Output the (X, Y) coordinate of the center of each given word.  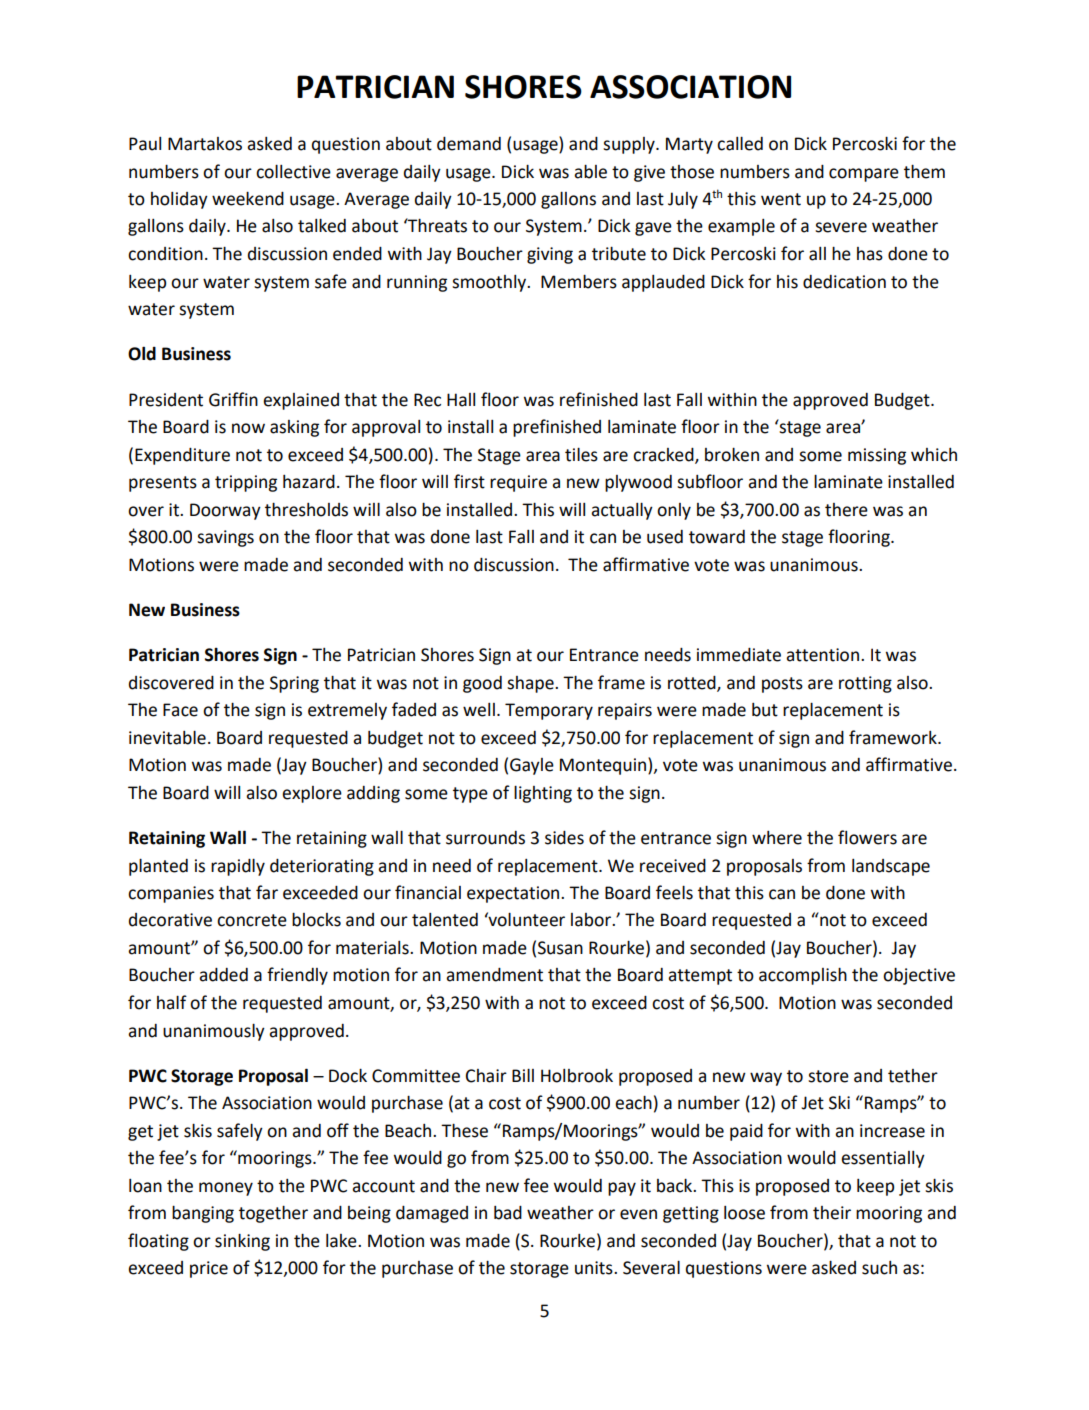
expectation (514, 894)
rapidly (238, 867)
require (518, 483)
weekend (248, 199)
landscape (891, 867)
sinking (242, 1242)
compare (864, 175)
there (846, 510)
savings (225, 538)
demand (469, 144)
